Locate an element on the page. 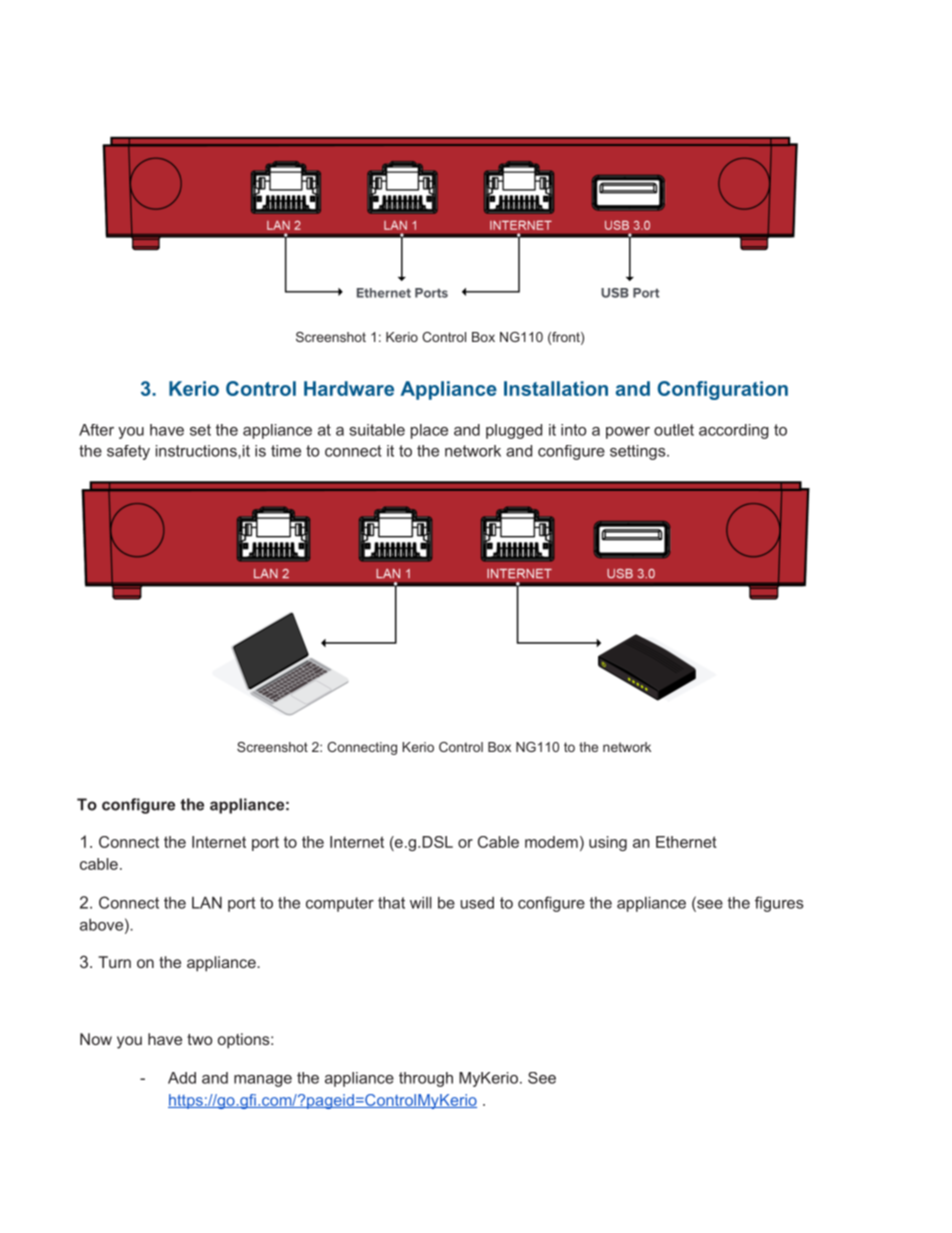 This document has height=1233, width=952. settings is located at coordinates (637, 452).
